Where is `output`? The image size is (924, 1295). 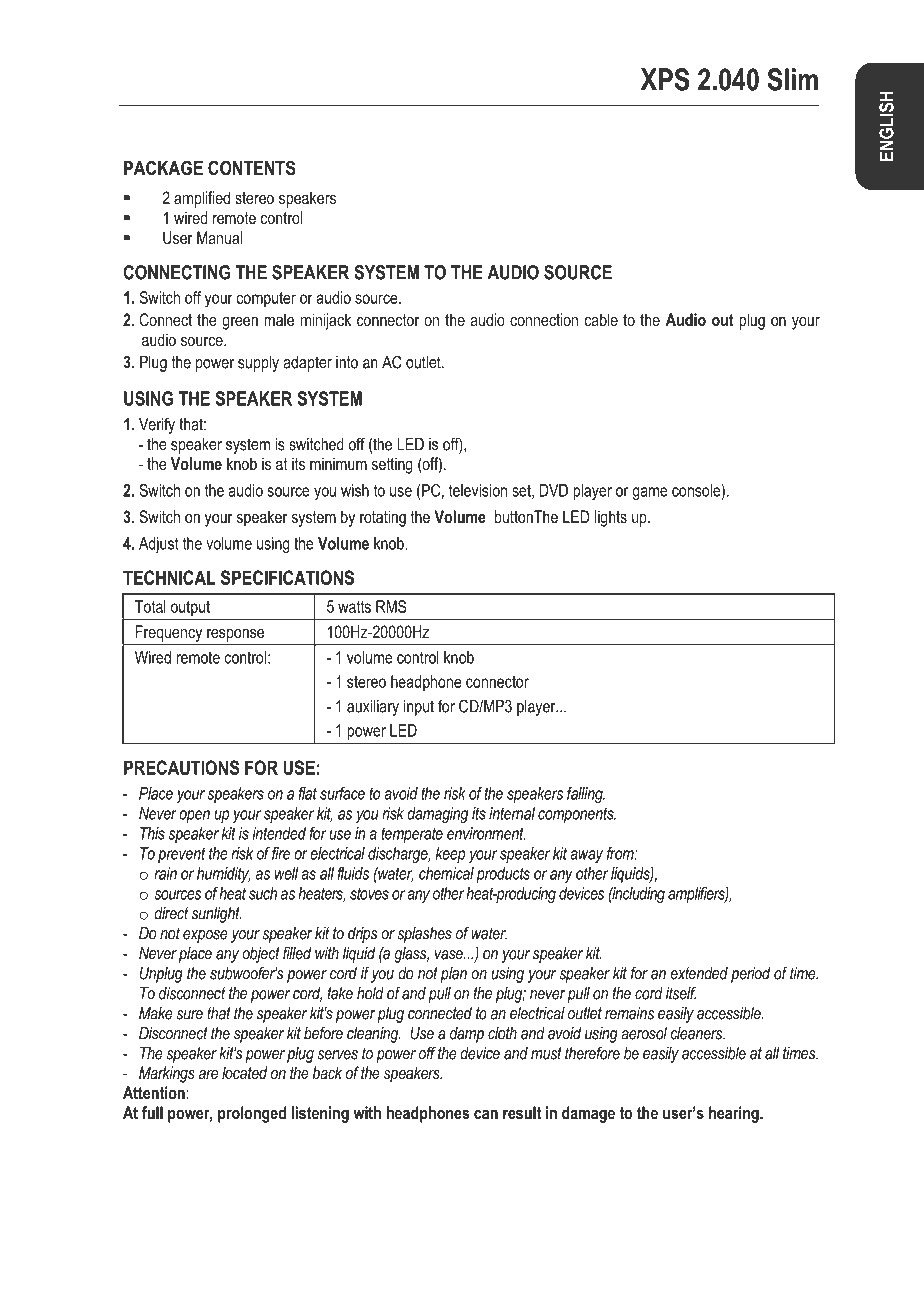
output is located at coordinates (190, 608).
